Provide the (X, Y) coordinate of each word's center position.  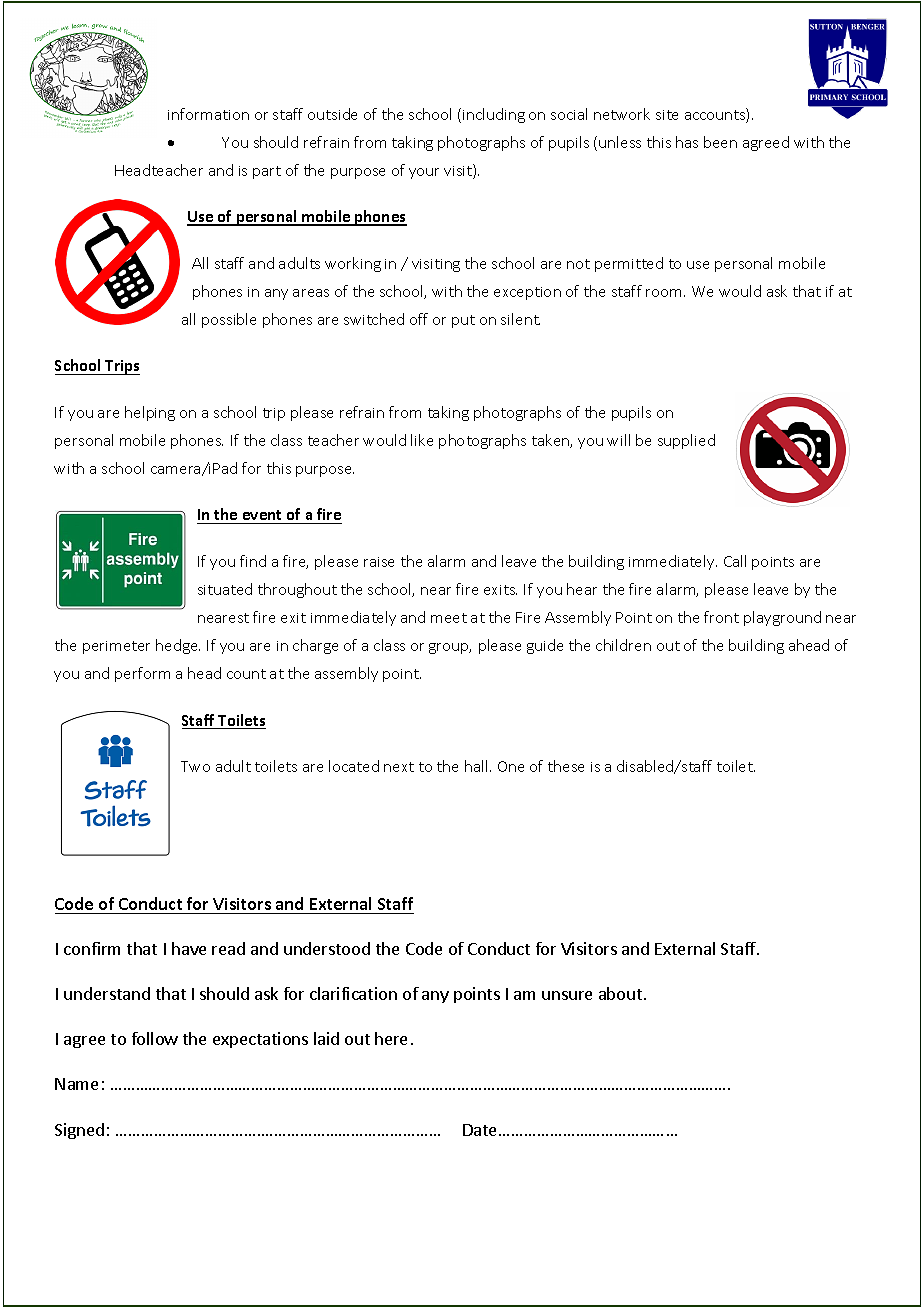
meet (449, 618)
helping (150, 413)
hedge (178, 646)
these (566, 766)
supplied (686, 441)
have (189, 948)
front (721, 617)
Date (479, 1130)
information (208, 114)
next (399, 767)
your (424, 173)
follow (155, 1038)
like (422, 440)
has (687, 142)
